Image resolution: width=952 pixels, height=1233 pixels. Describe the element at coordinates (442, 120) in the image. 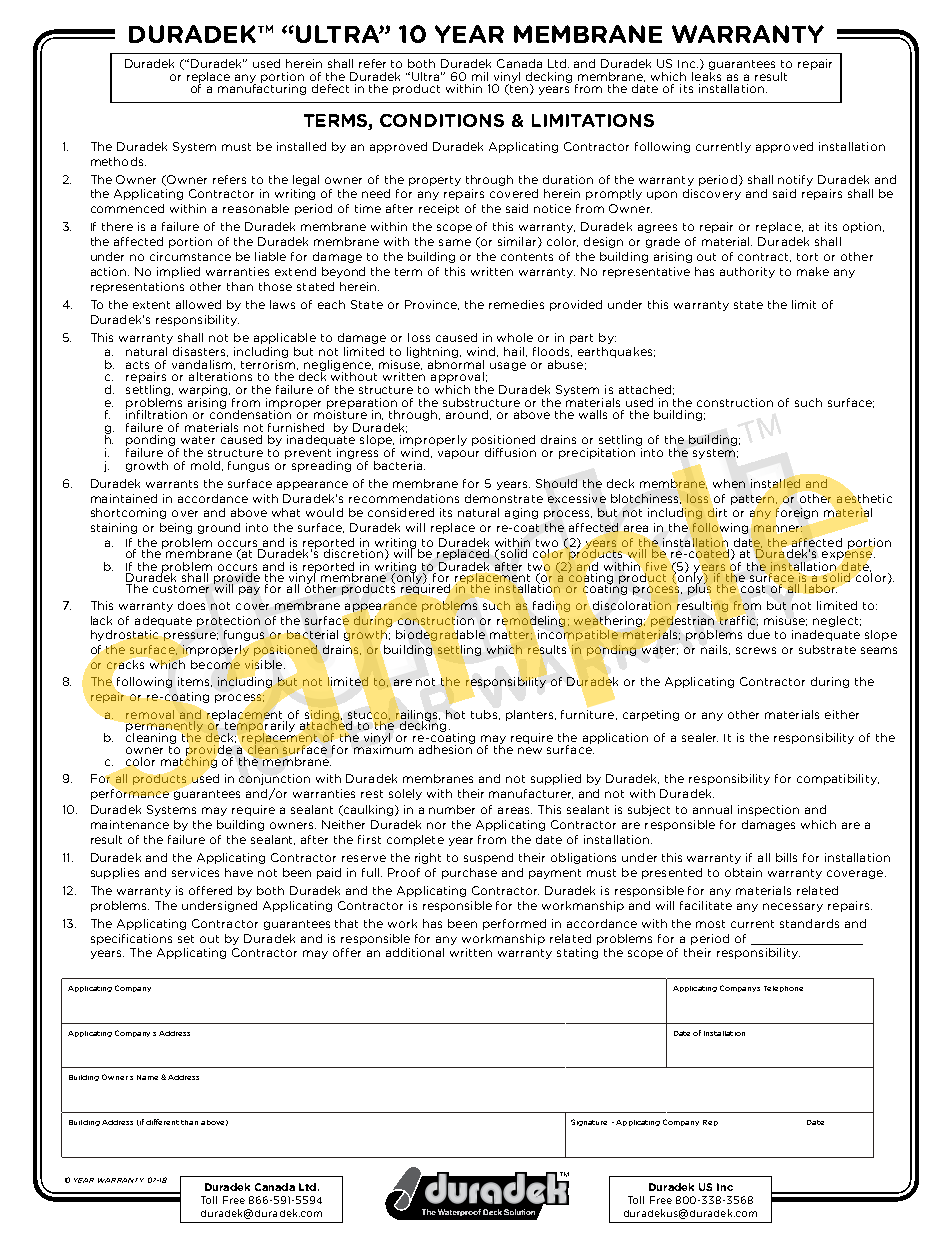

I see `CONDITIONS` at that location.
